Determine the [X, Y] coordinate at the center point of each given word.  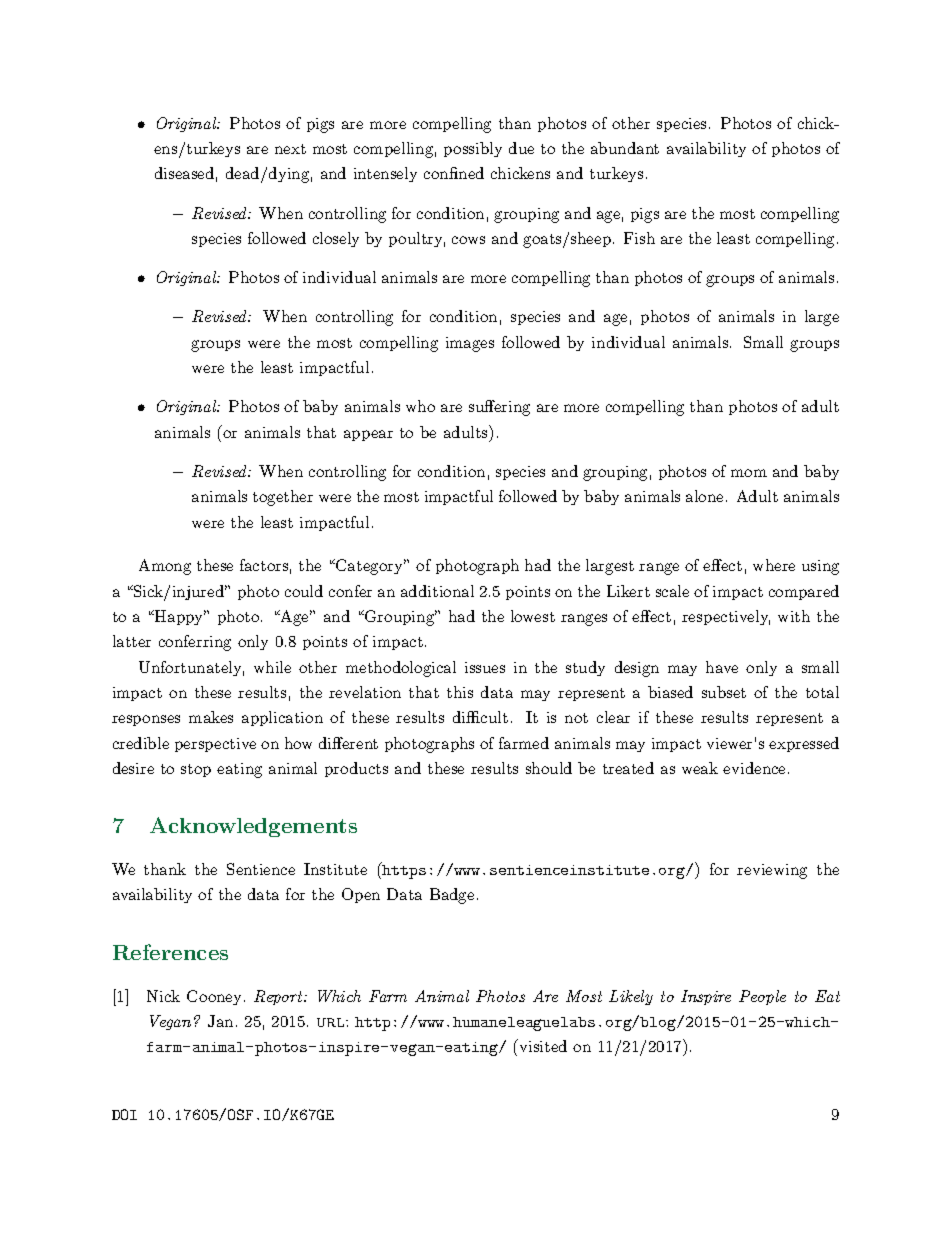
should [549, 768]
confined [454, 173]
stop [196, 770]
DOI [124, 1114]
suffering [499, 408]
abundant [625, 148]
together [283, 498]
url [332, 1022]
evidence [754, 768]
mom [749, 473]
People [762, 997]
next [290, 149]
